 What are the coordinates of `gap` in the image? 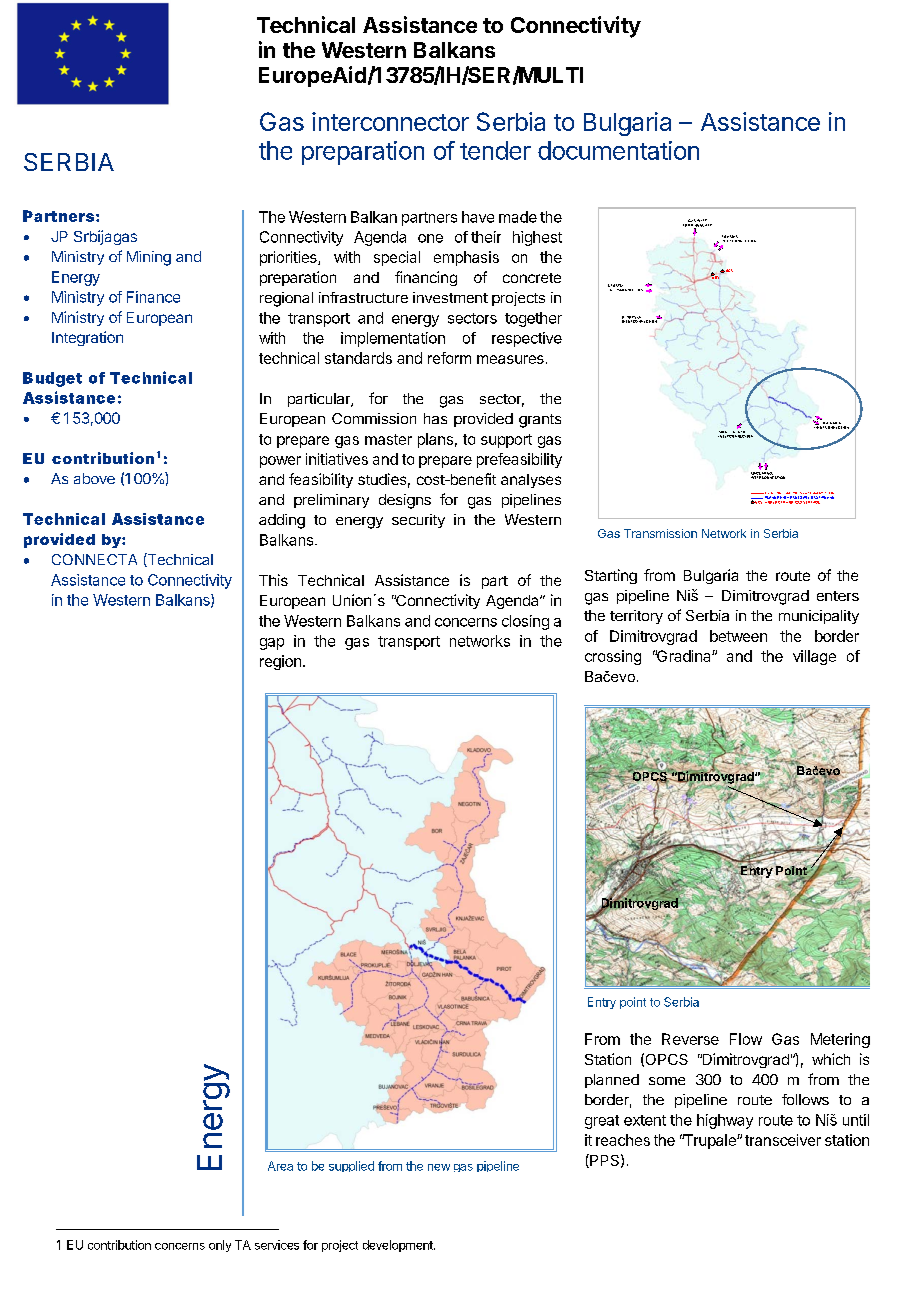 It's located at (272, 644).
